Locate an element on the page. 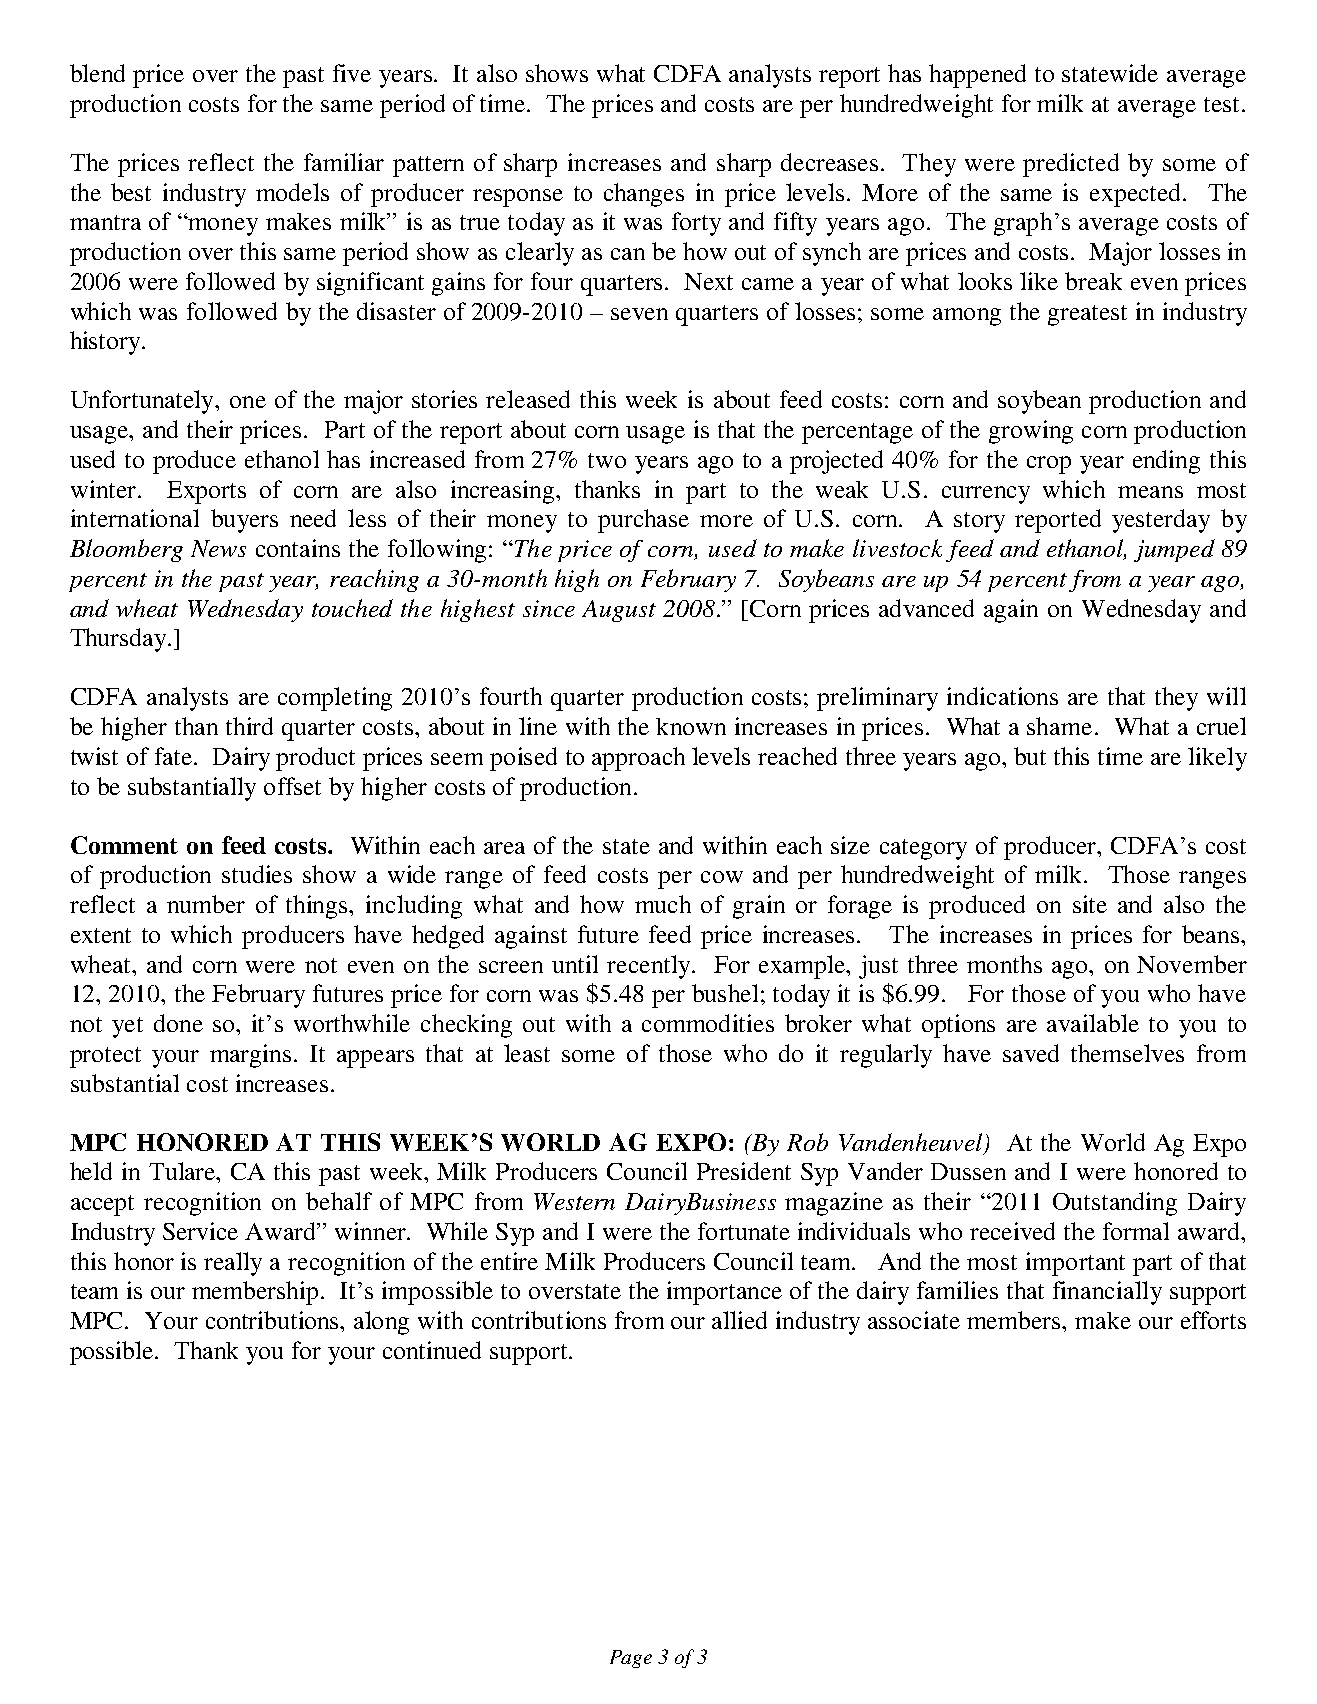 The image size is (1317, 1704). site is located at coordinates (1090, 904).
